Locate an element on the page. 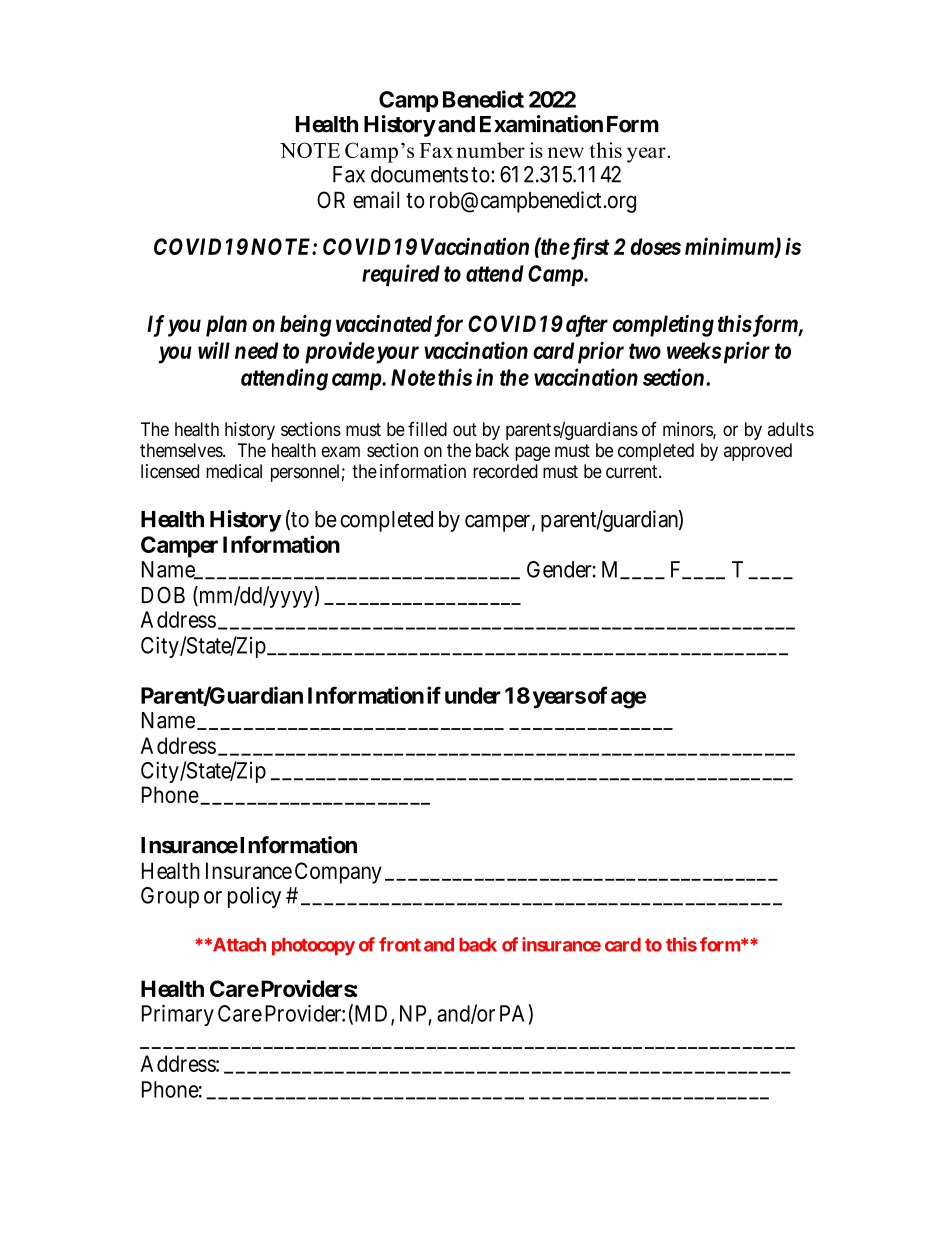 The width and height of the page is (952, 1233). minimum is located at coordinates (730, 247).
